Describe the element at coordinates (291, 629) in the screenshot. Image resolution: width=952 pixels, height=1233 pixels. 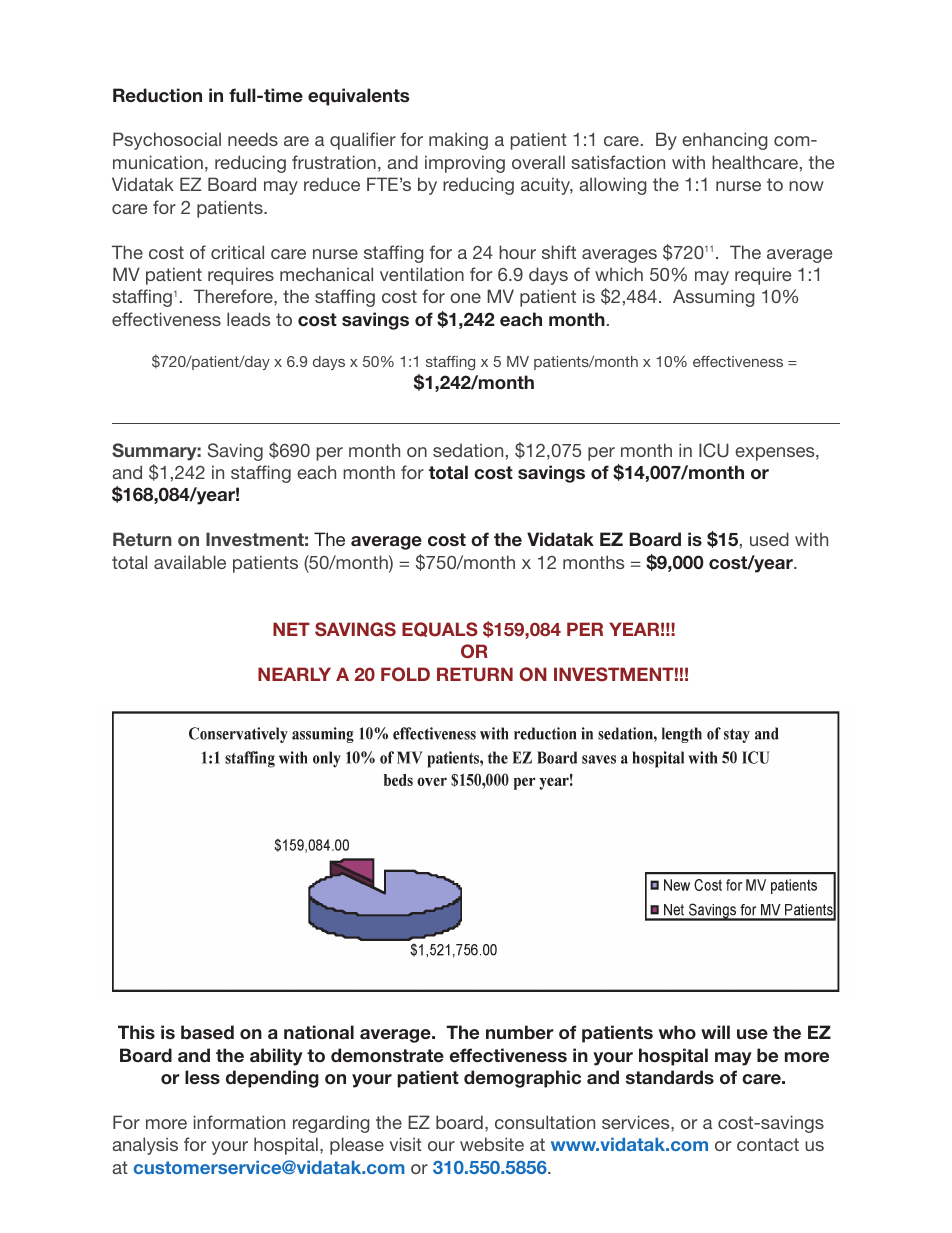
I see `NET` at that location.
